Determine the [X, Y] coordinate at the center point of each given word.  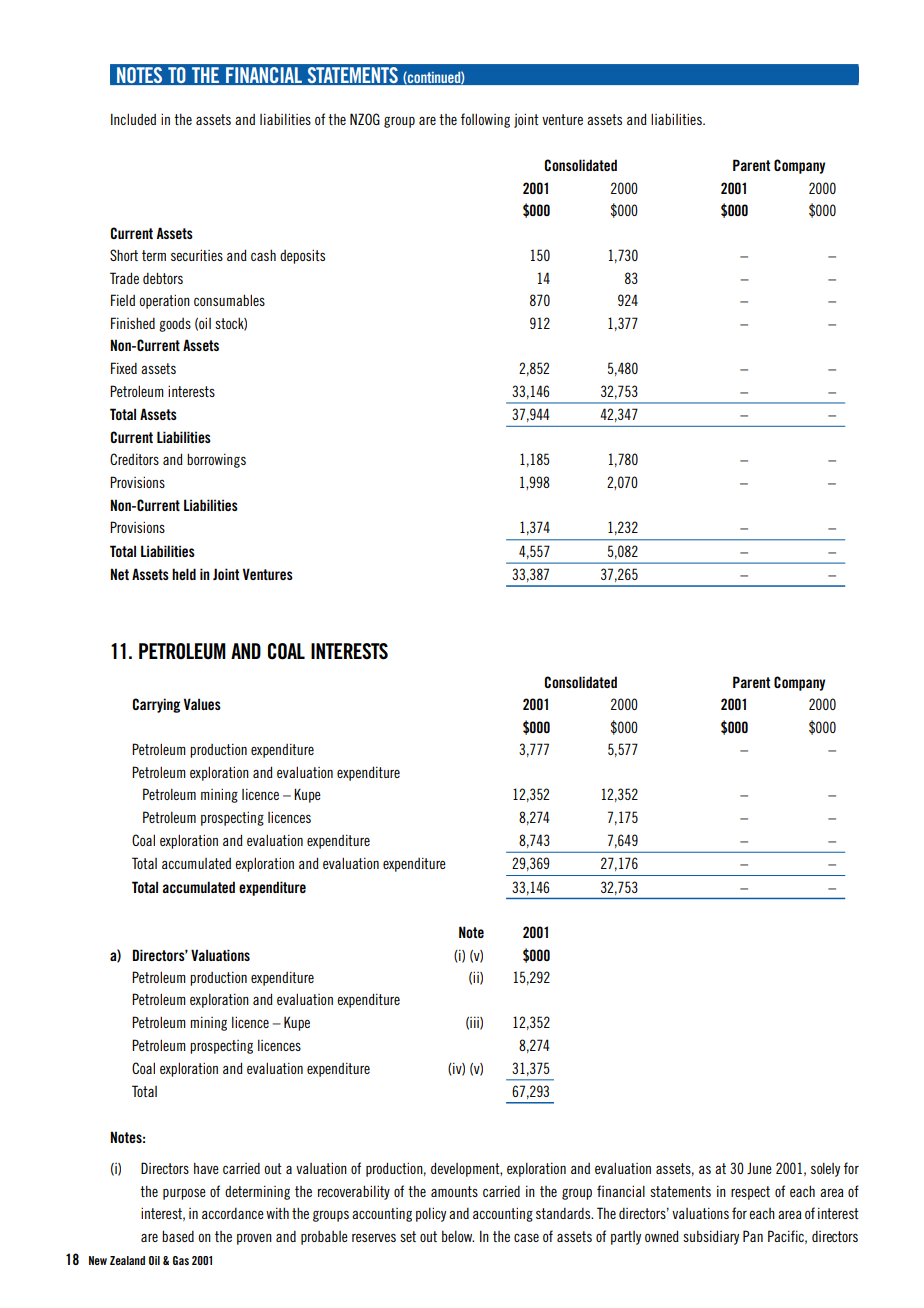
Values [202, 704]
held [184, 574]
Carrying [156, 705]
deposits [302, 256]
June [759, 1168]
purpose [184, 1194]
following [485, 120]
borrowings [216, 460]
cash [263, 255]
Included [133, 119]
